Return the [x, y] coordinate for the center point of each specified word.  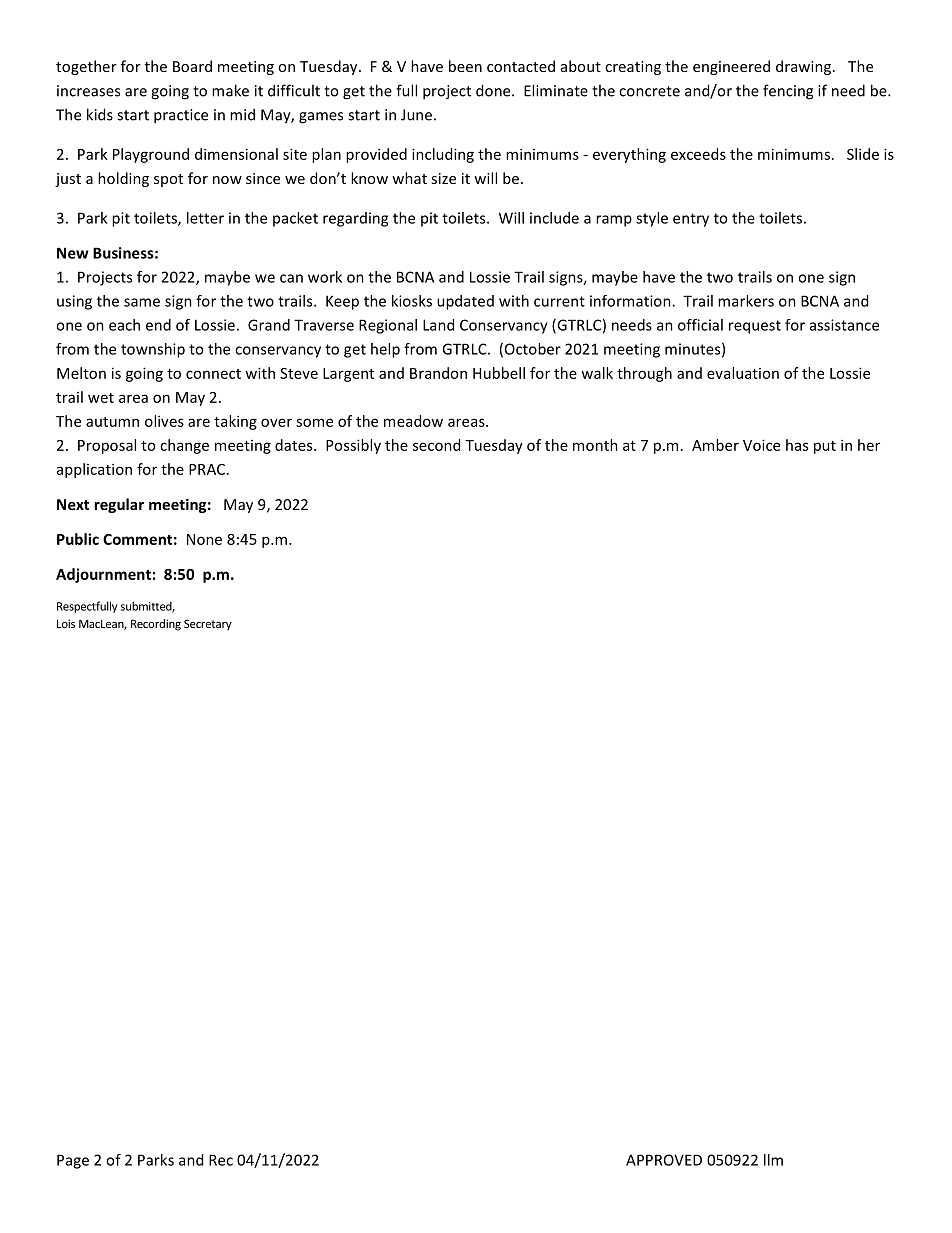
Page [73, 1161]
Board [192, 66]
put [825, 447]
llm [773, 1160]
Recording [156, 625]
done [494, 90]
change [184, 446]
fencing [788, 92]
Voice [761, 445]
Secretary [208, 624]
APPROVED [664, 1160]
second [436, 445]
